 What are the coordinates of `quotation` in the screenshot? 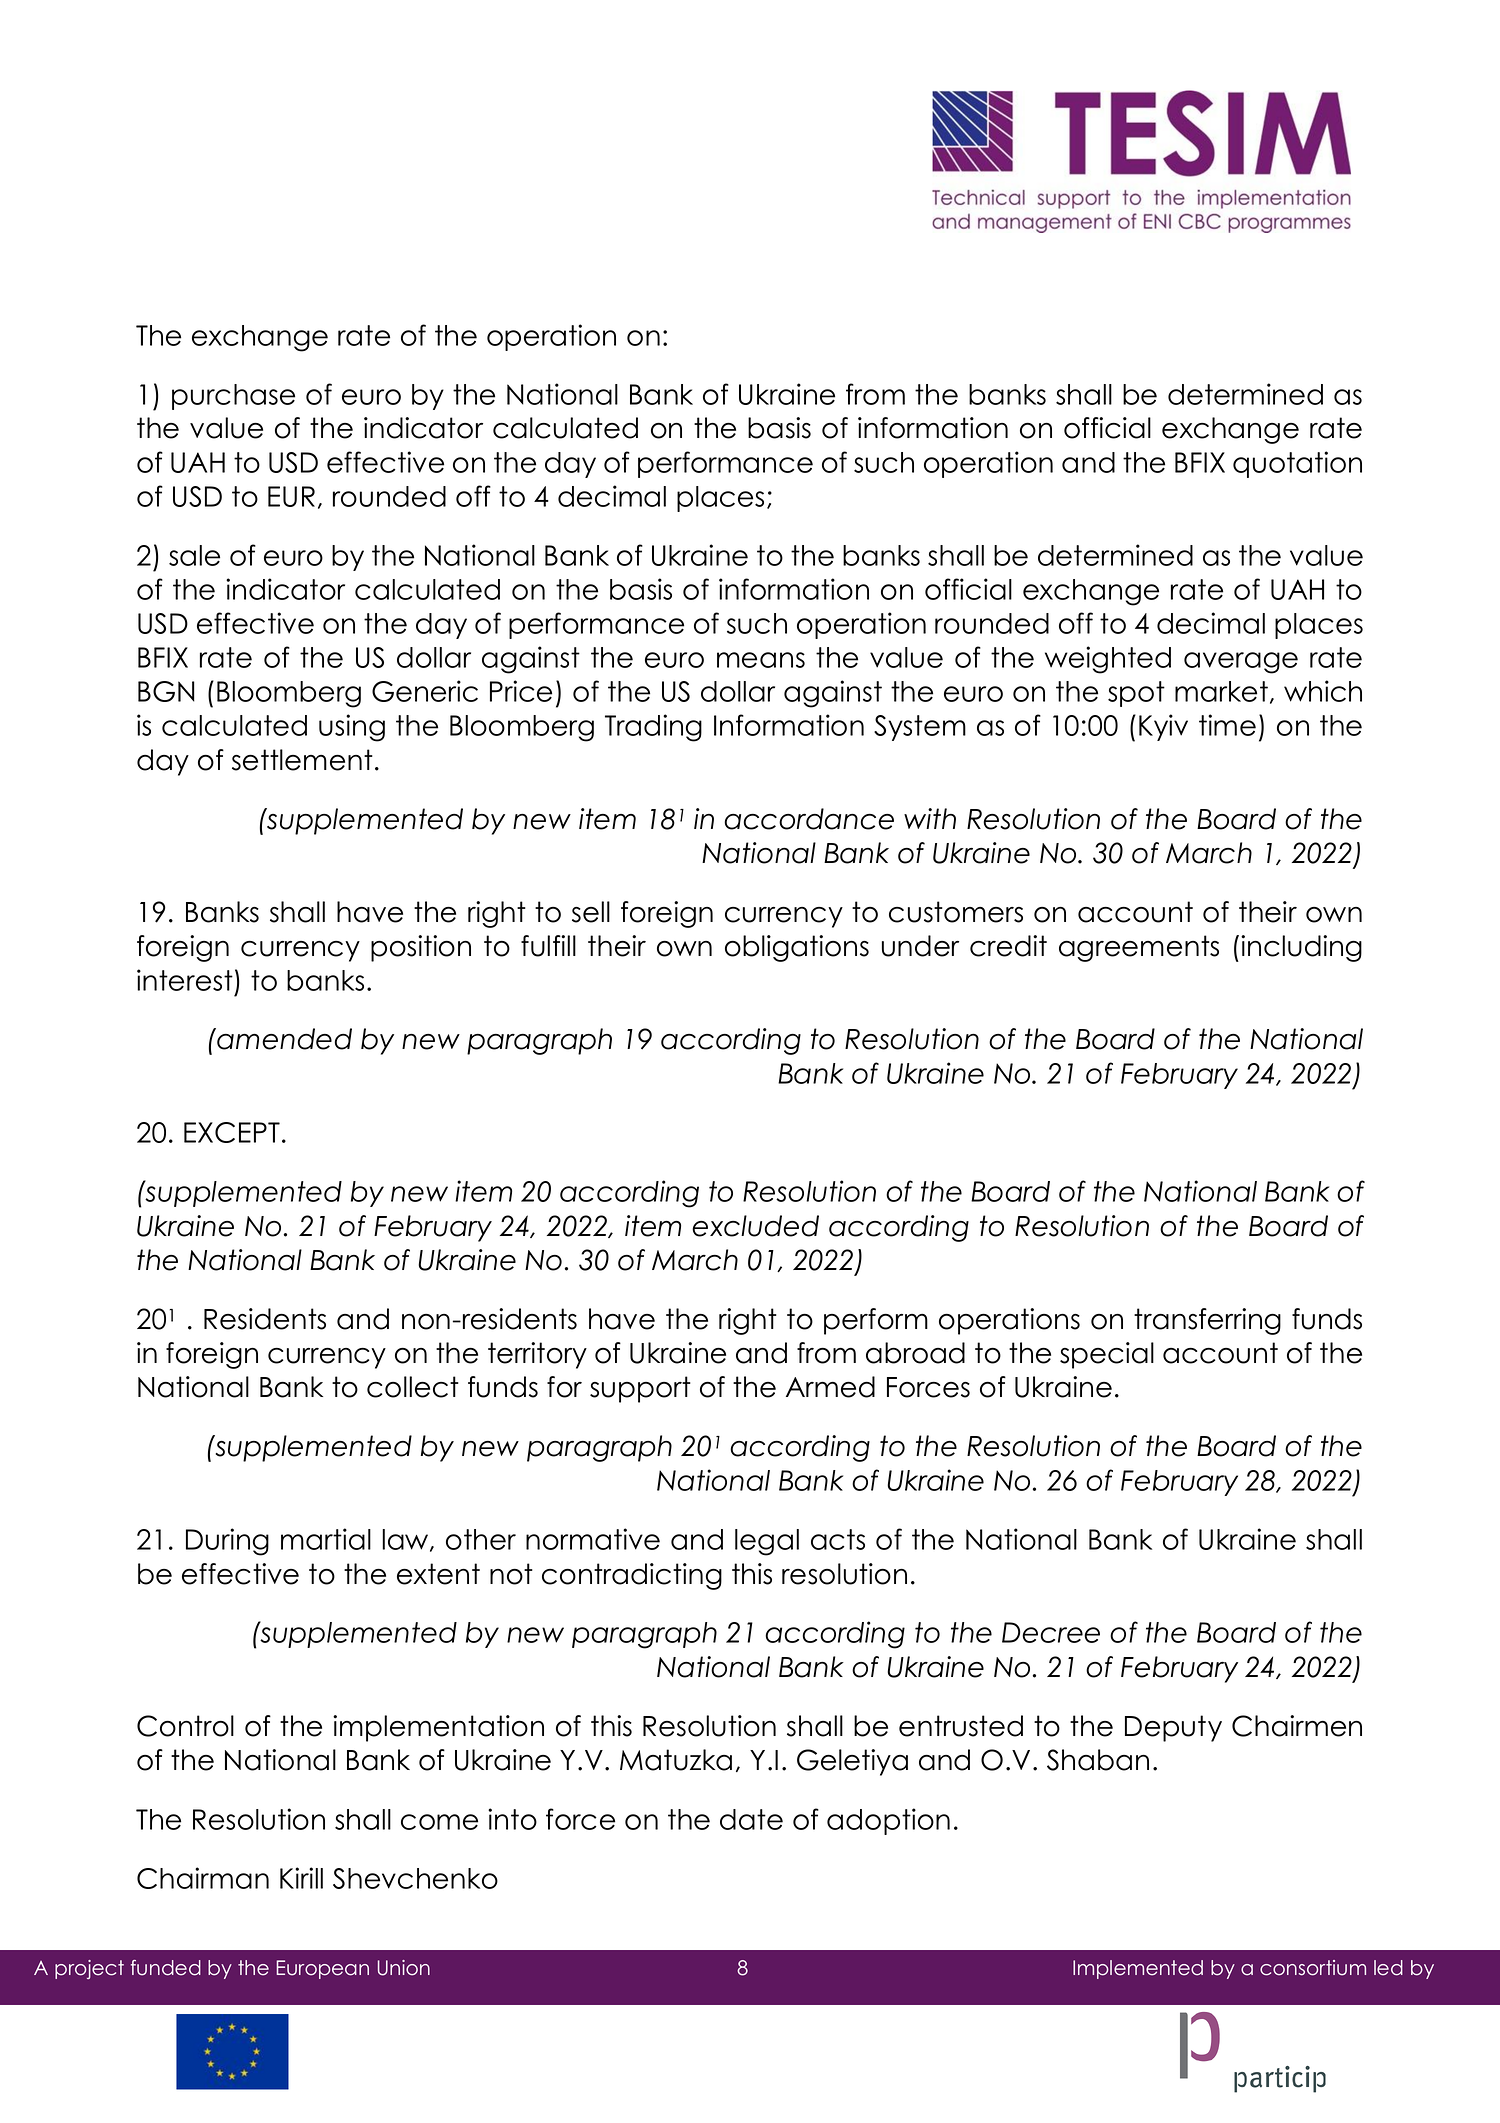 It's located at (1297, 464).
